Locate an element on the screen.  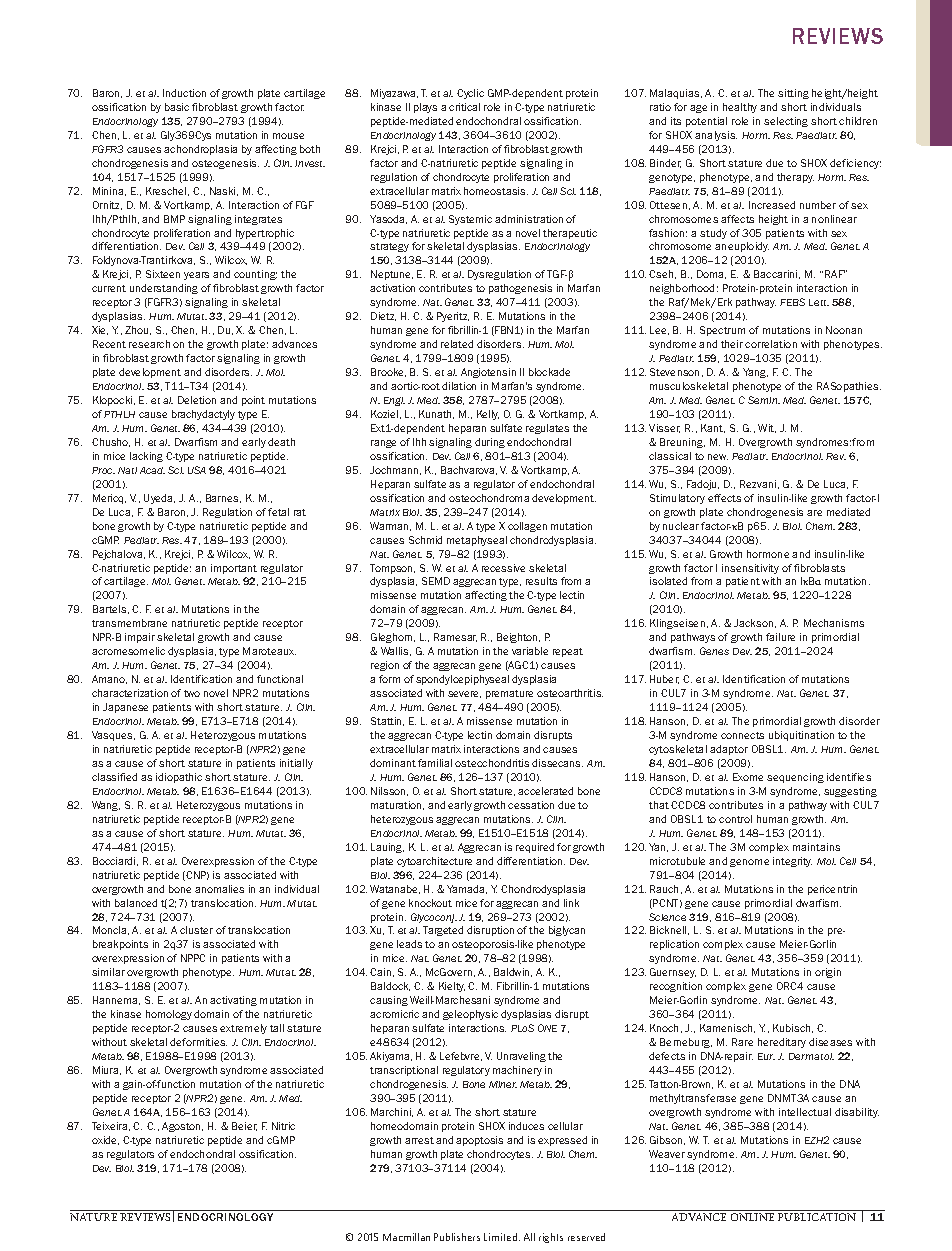
NATURE is located at coordinates (93, 1217).
